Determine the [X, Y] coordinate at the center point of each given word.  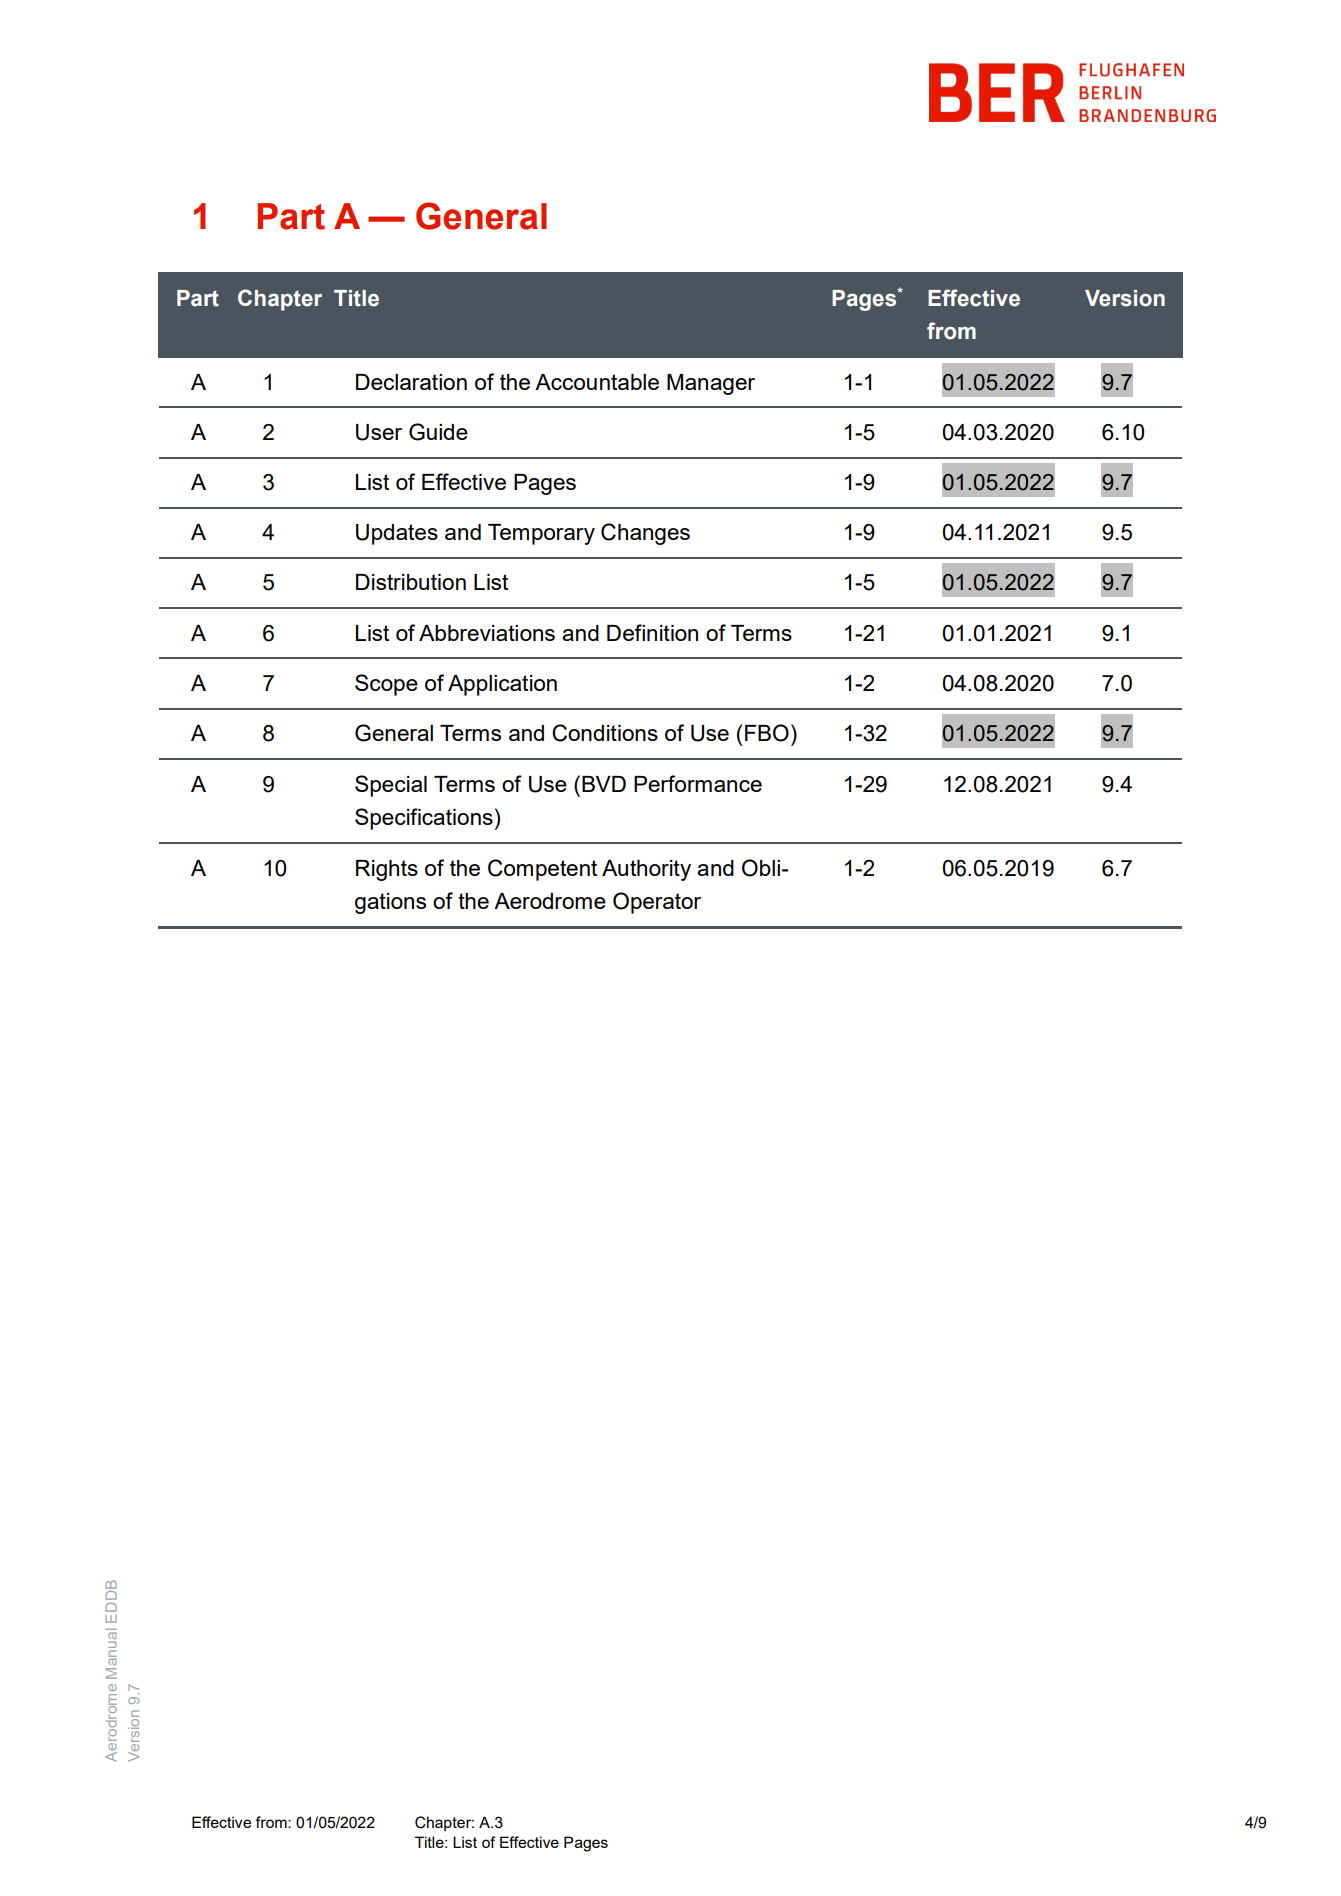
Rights [387, 870]
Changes [645, 534]
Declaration [411, 382]
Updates [397, 534]
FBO [767, 733]
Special [391, 786]
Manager [711, 384]
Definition [652, 632]
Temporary [541, 534]
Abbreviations [487, 633]
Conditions [605, 733]
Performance [698, 783]
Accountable [597, 382]
